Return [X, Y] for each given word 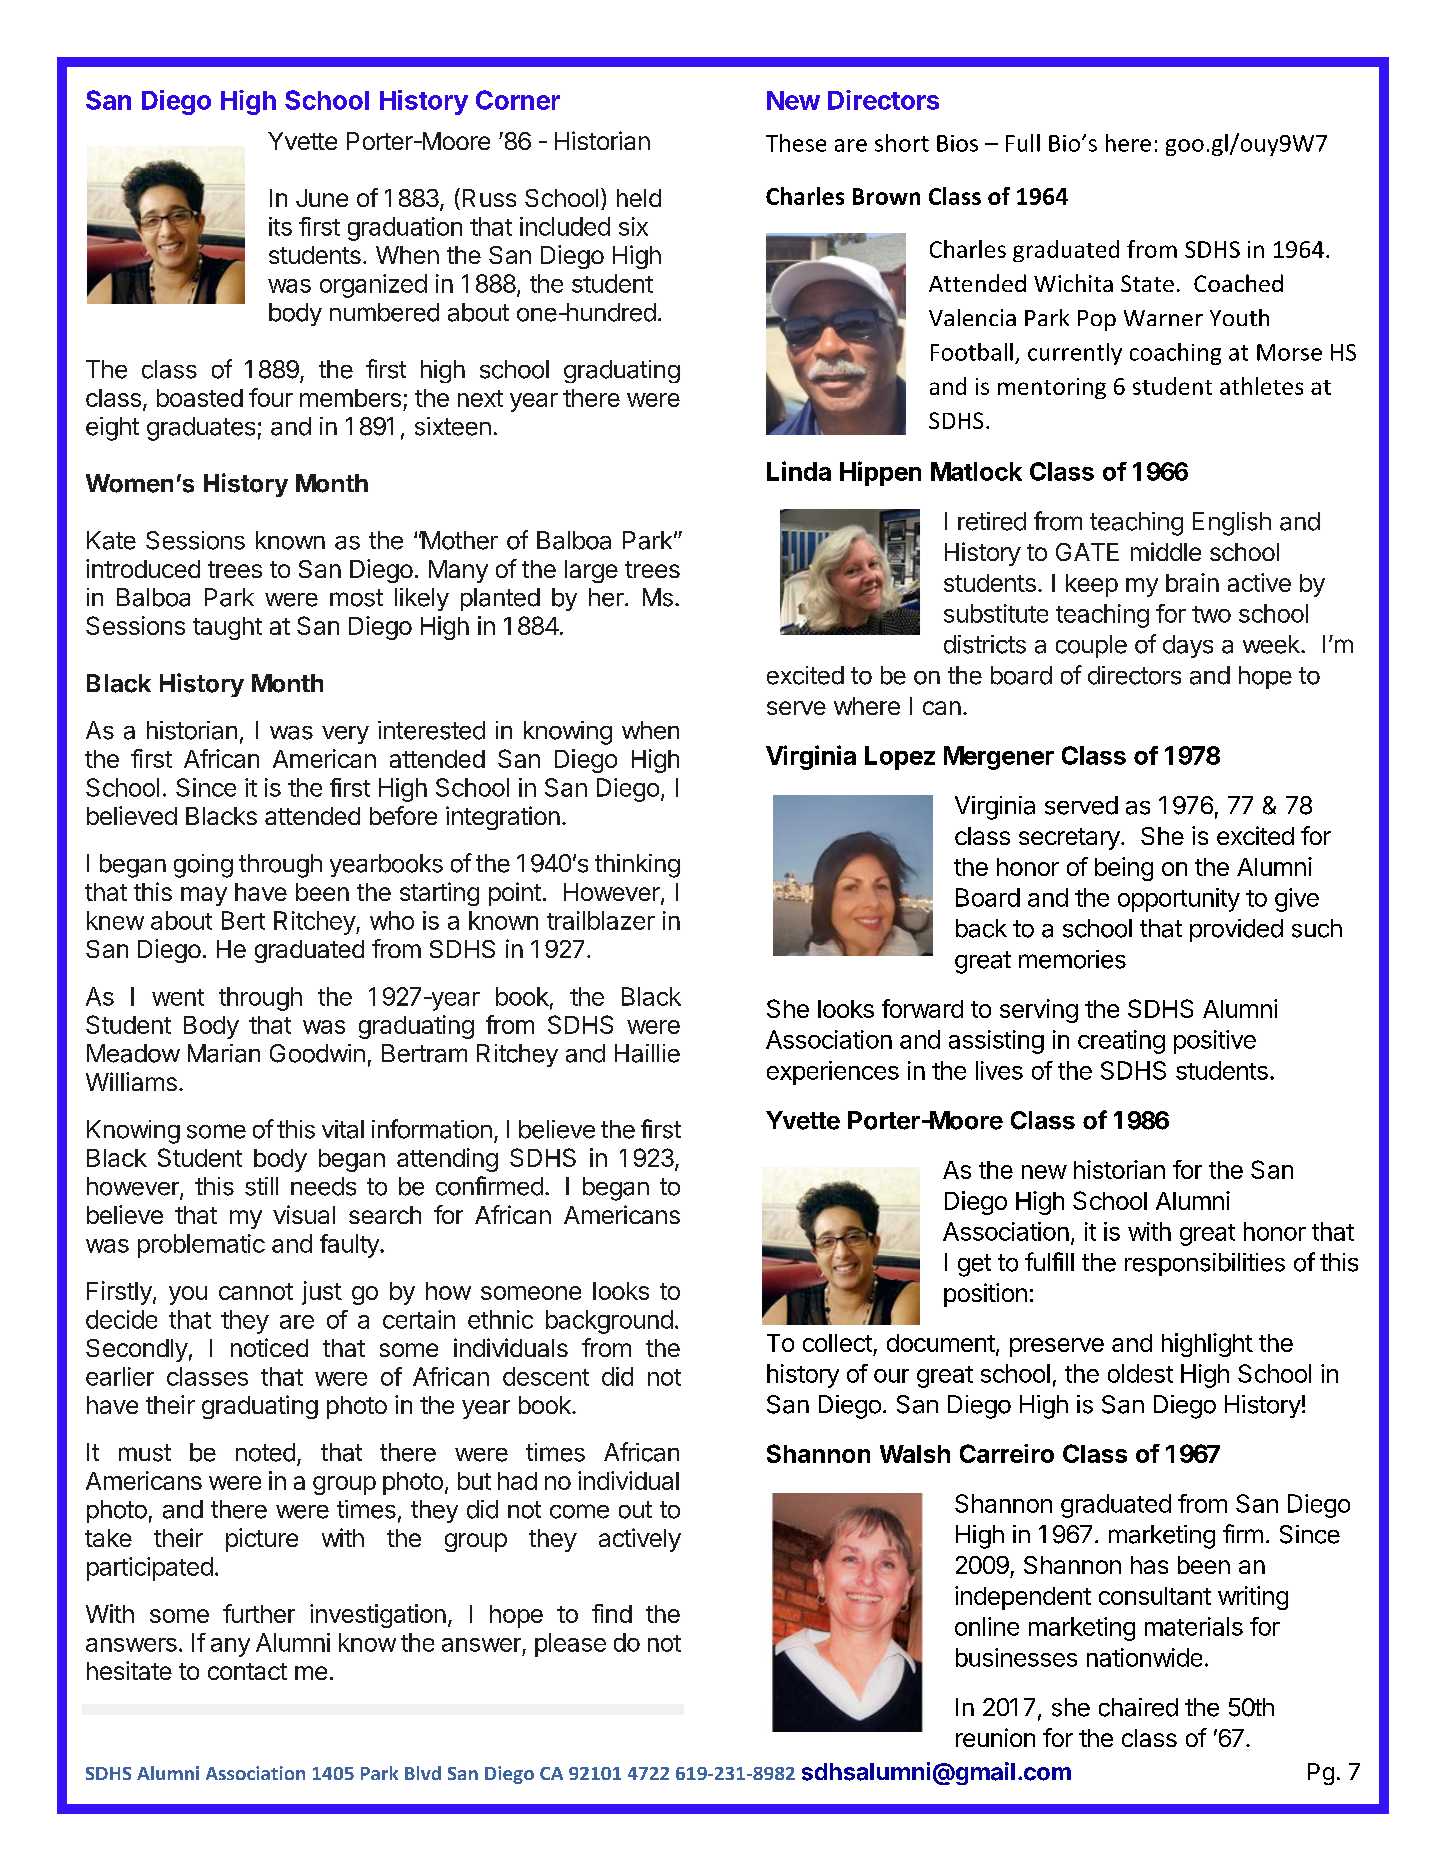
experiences [833, 1073]
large [591, 571]
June [322, 198]
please [570, 1645]
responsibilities [1205, 1264]
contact [247, 1671]
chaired [1138, 1707]
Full [1023, 143]
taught [227, 628]
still [261, 1186]
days [1188, 646]
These [796, 143]
